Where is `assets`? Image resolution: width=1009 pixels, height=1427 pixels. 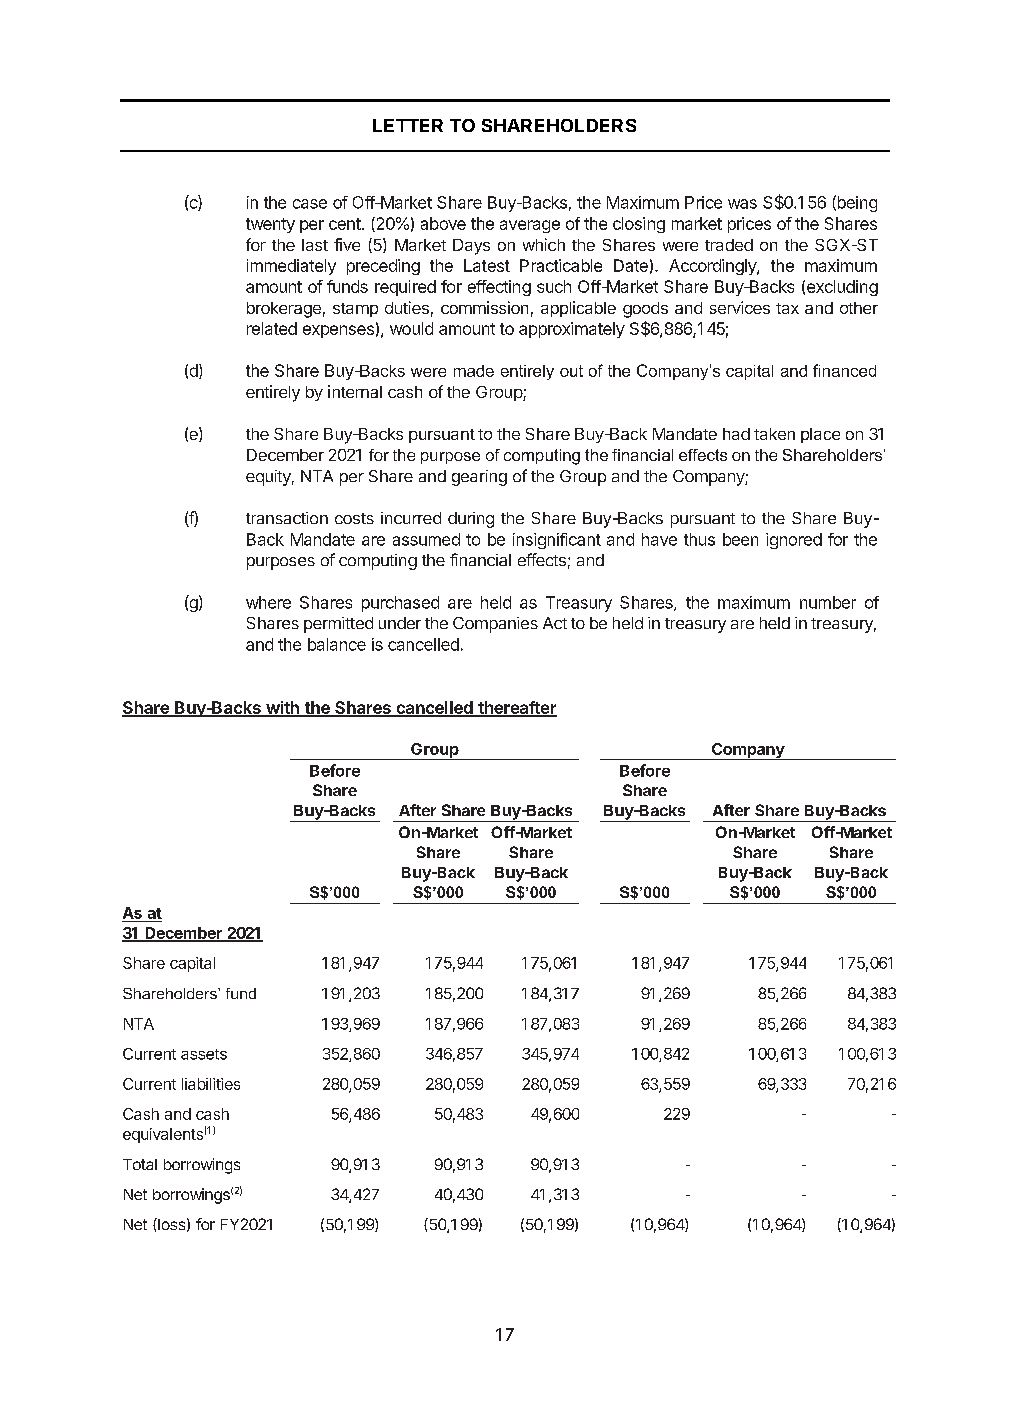
assets is located at coordinates (204, 1054).
